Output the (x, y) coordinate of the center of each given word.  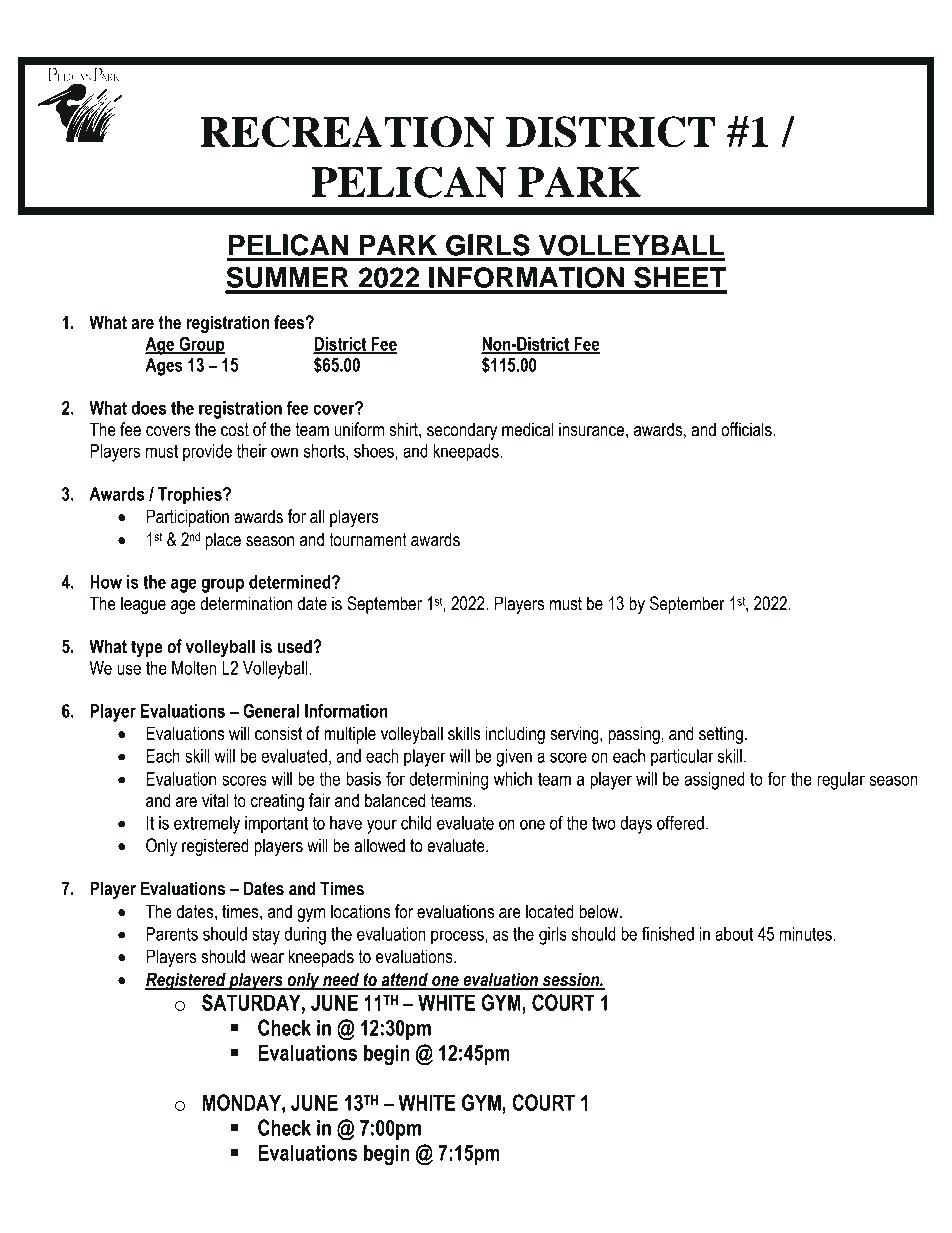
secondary (462, 431)
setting (721, 735)
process (458, 937)
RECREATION (347, 132)
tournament (368, 540)
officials (747, 429)
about (734, 934)
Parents (172, 934)
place (223, 541)
